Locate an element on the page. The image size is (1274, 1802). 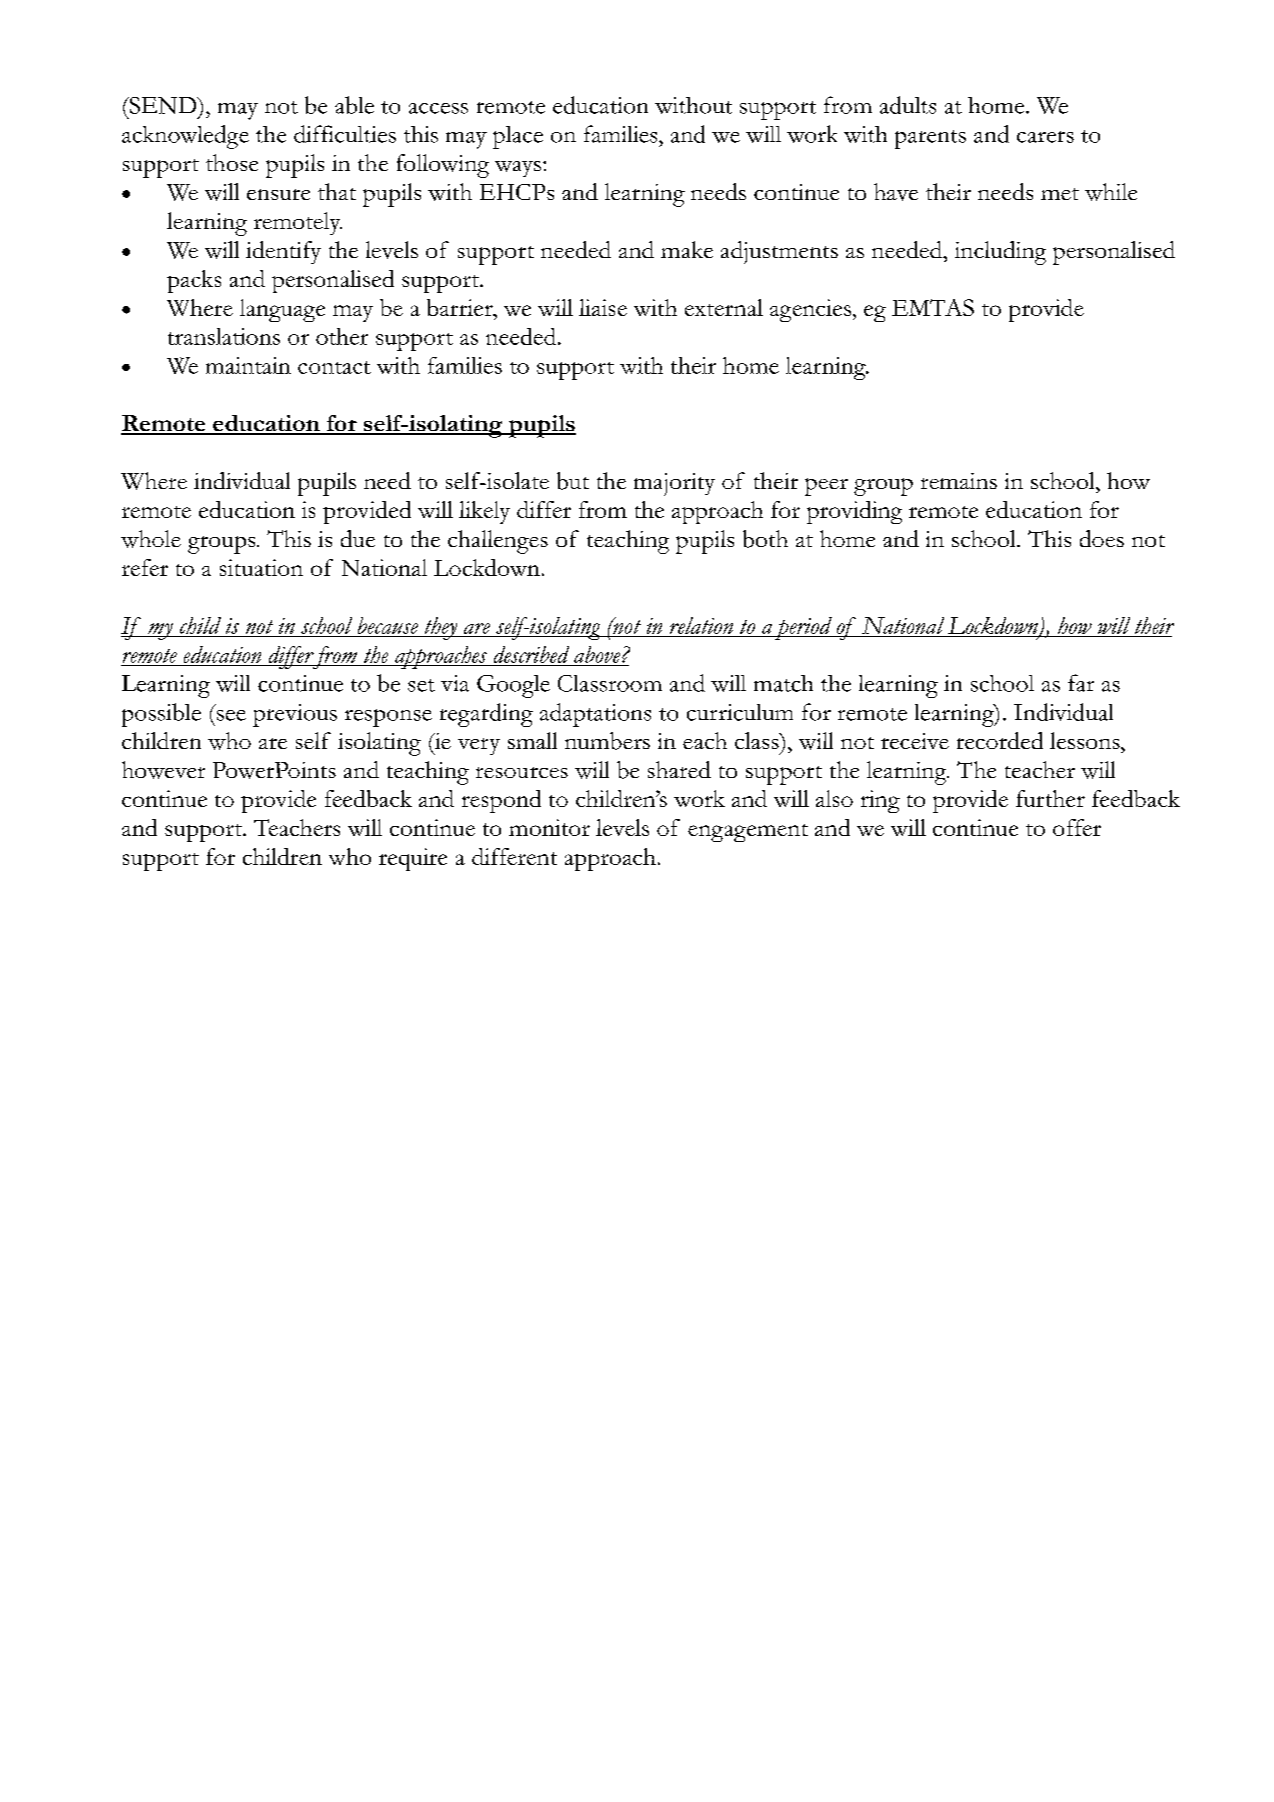
carers is located at coordinates (1045, 137).
